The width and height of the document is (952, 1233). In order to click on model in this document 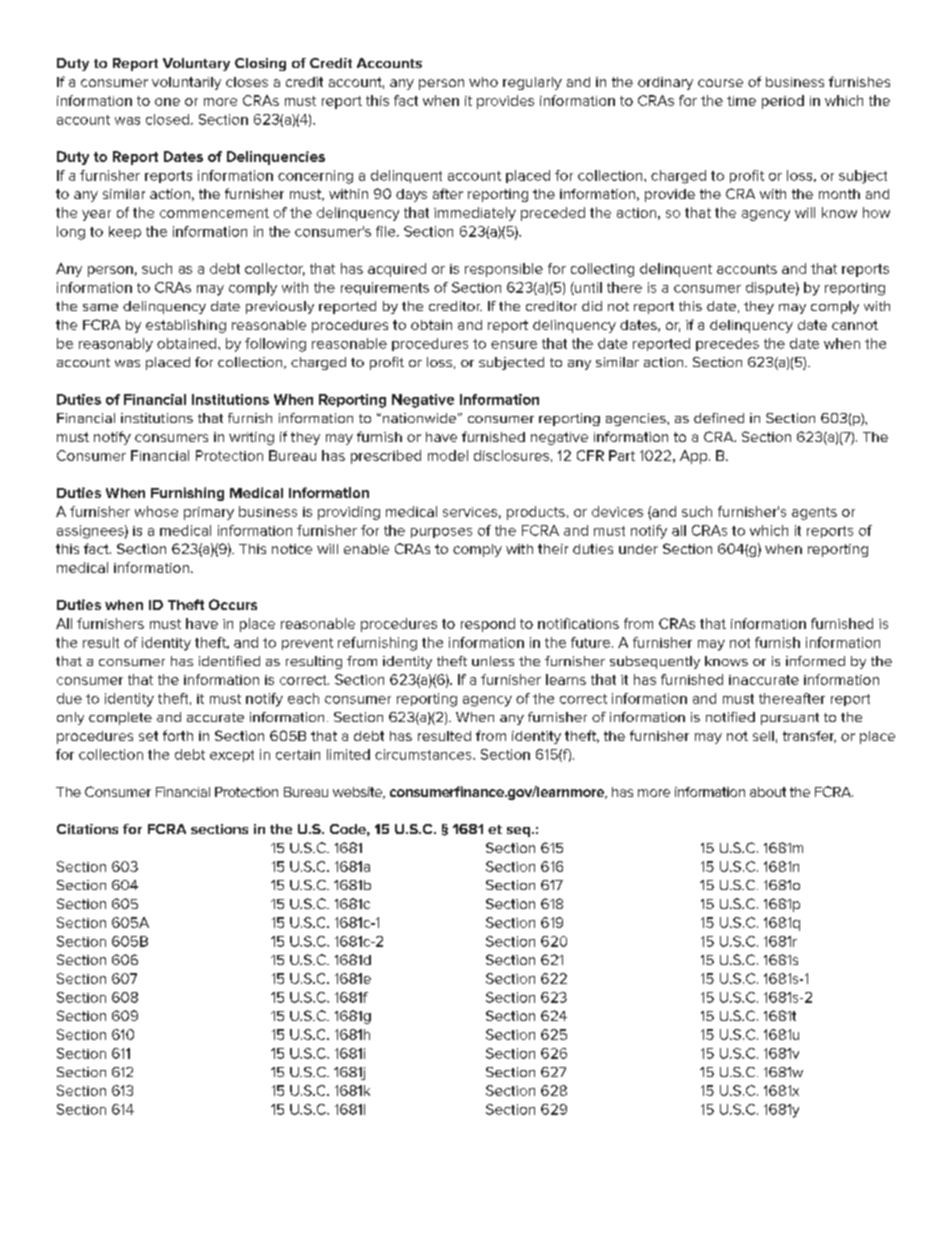, I will do `click(448, 455)`.
